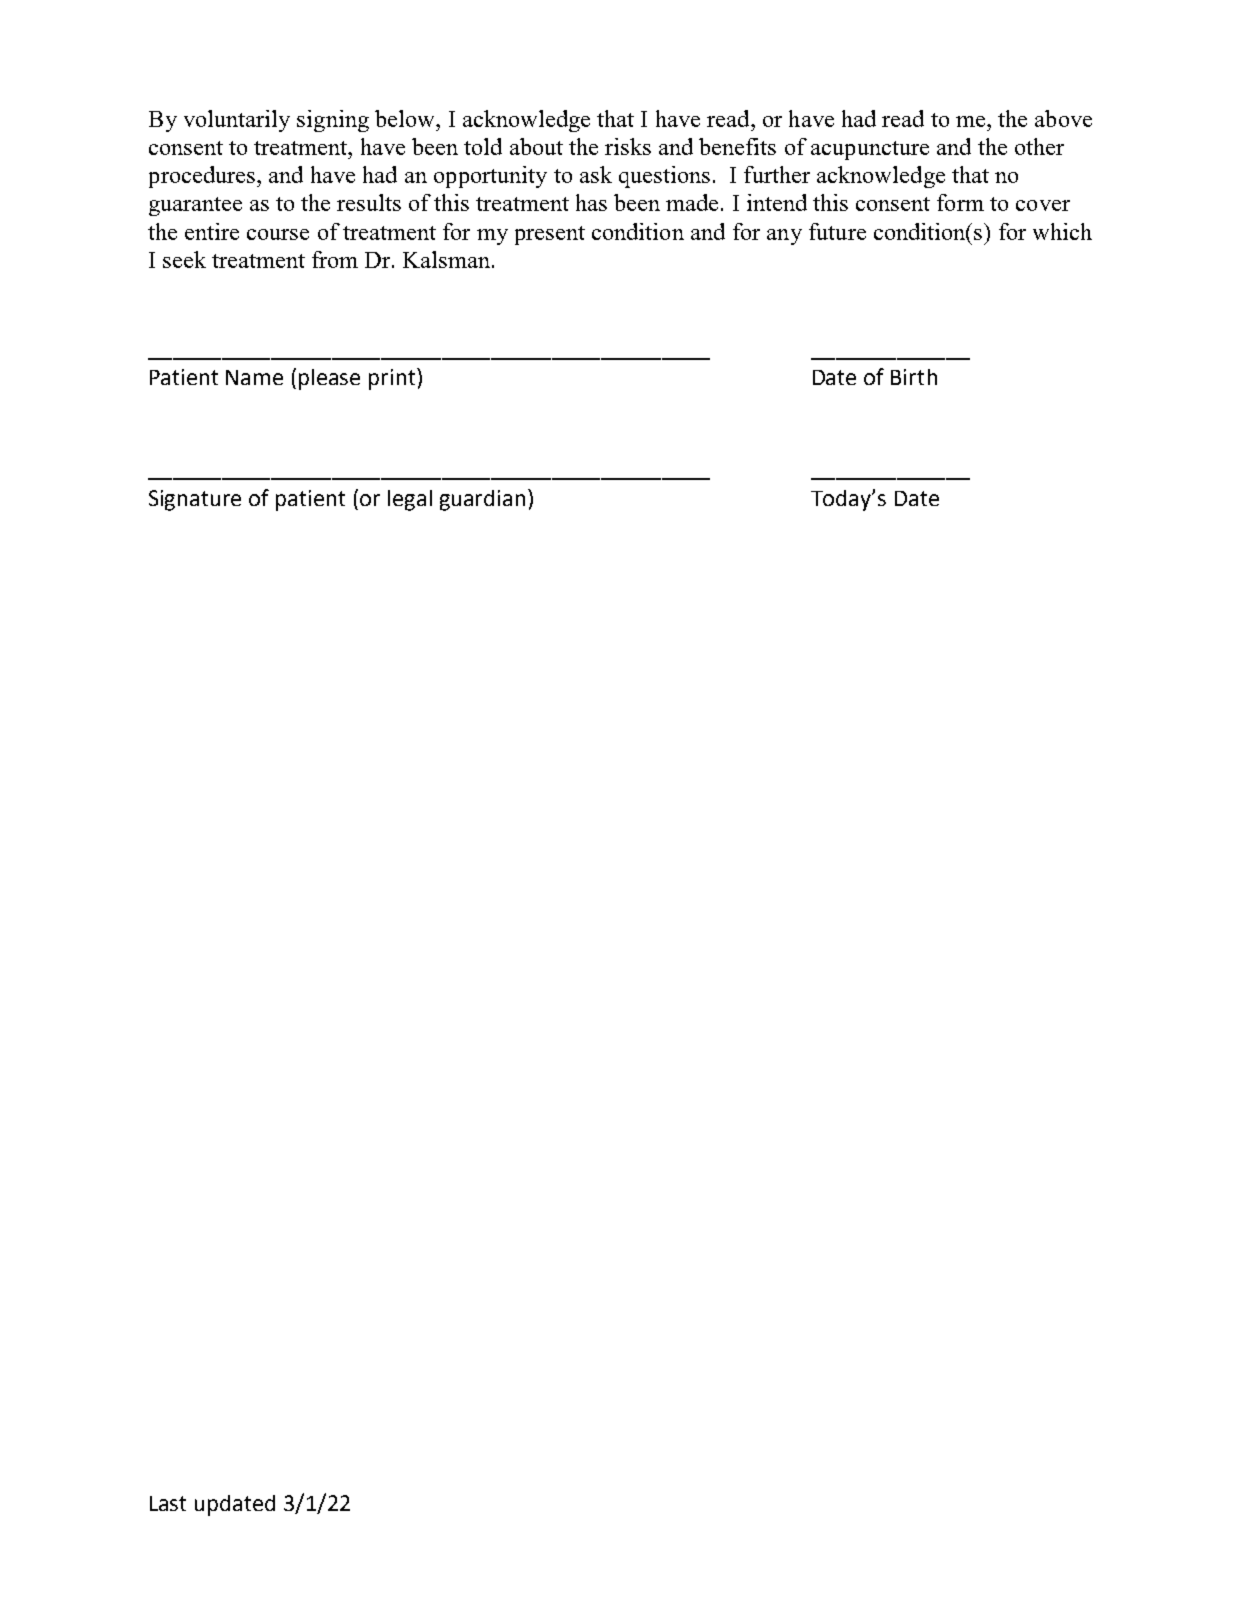 The height and width of the screenshot is (1620, 1252). What do you see at coordinates (1062, 231) in the screenshot?
I see `which` at bounding box center [1062, 231].
